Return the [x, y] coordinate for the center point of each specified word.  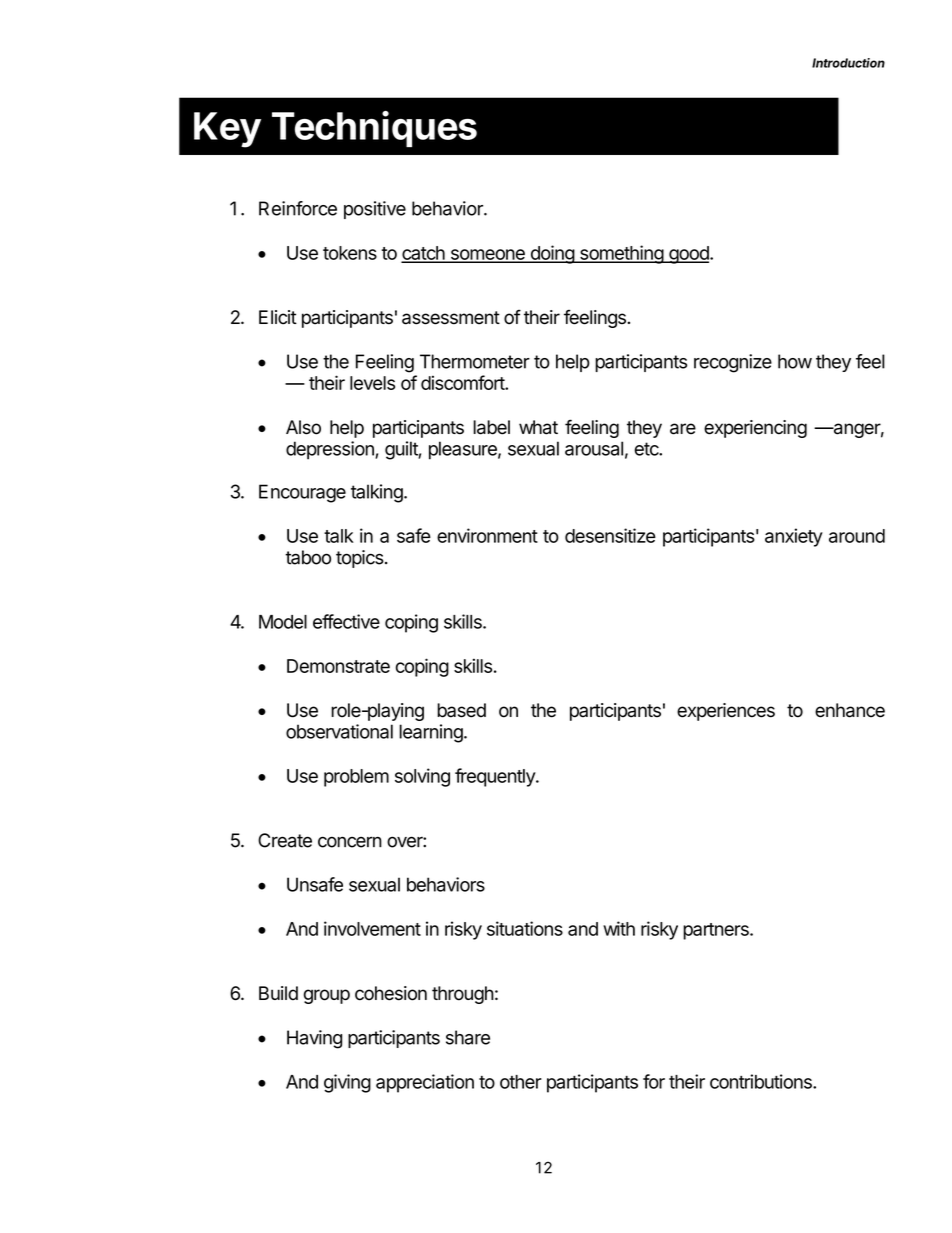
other [521, 1082]
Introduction [848, 63]
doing [552, 254]
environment [487, 535]
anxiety [794, 537]
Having [314, 1039]
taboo [308, 557]
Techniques [374, 129]
